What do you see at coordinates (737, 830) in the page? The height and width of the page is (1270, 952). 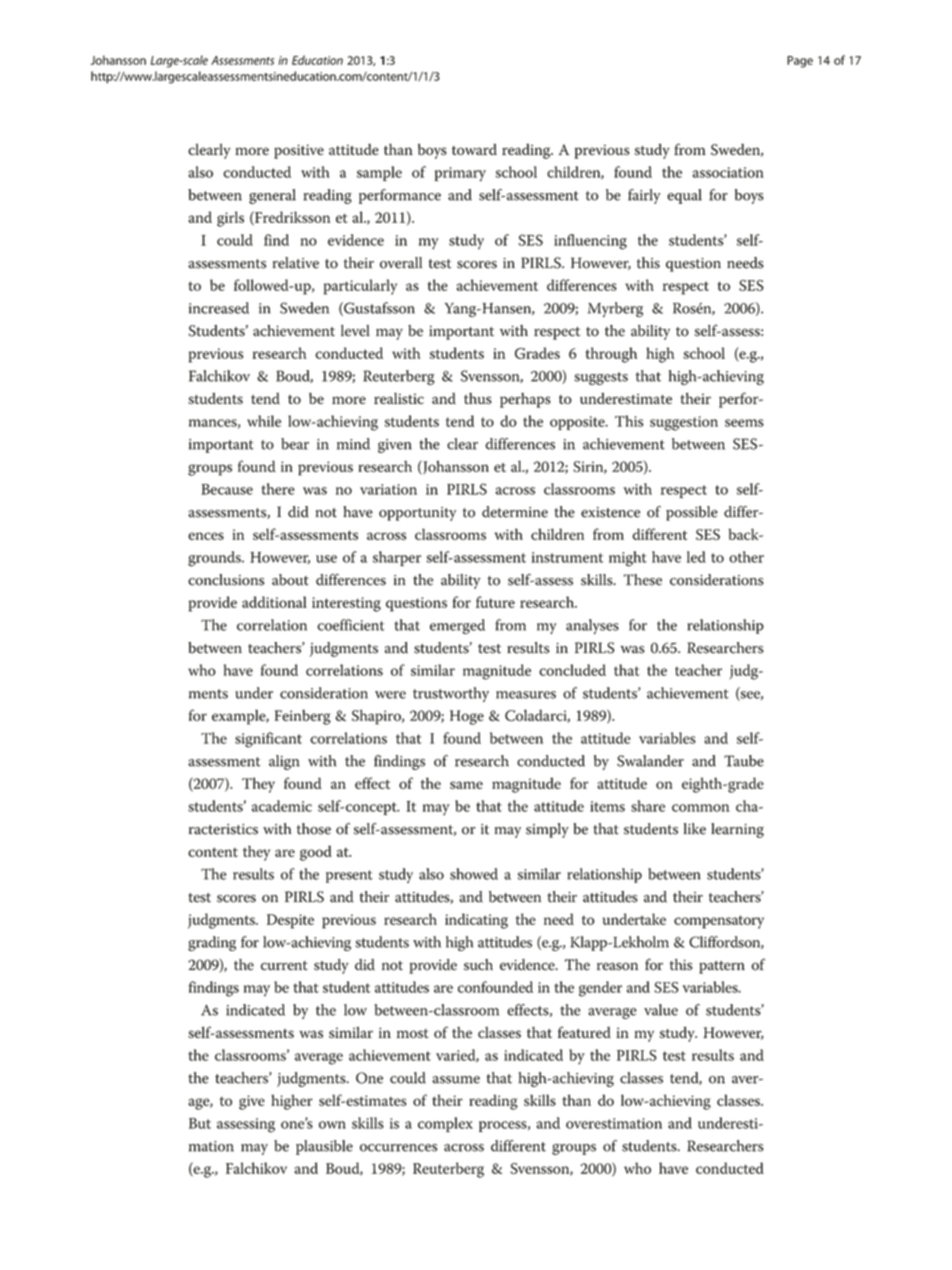 I see `learning` at bounding box center [737, 830].
